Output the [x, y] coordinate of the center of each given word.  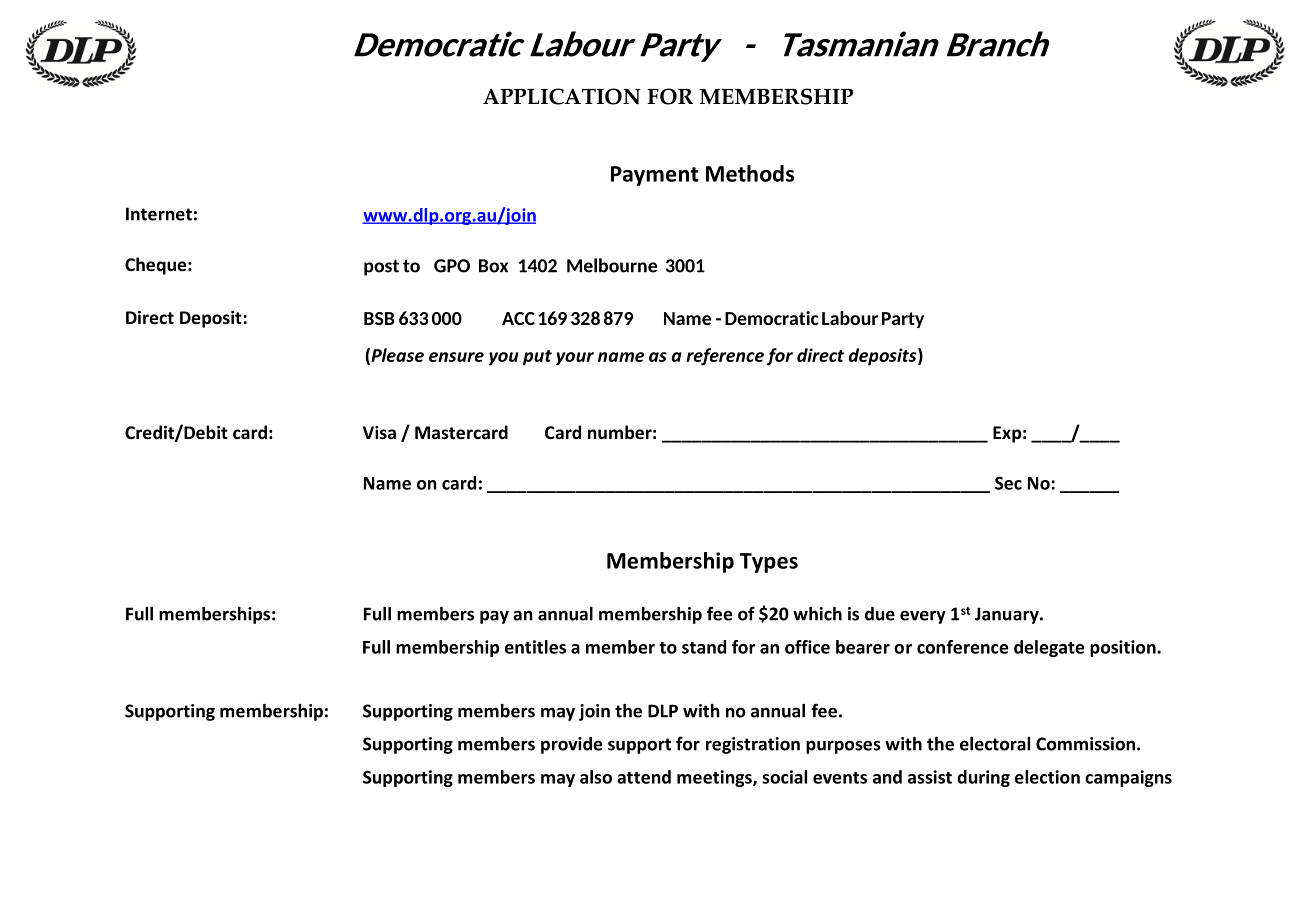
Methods [750, 173]
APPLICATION [562, 96]
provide [571, 745]
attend [644, 777]
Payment [655, 176]
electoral [995, 743]
